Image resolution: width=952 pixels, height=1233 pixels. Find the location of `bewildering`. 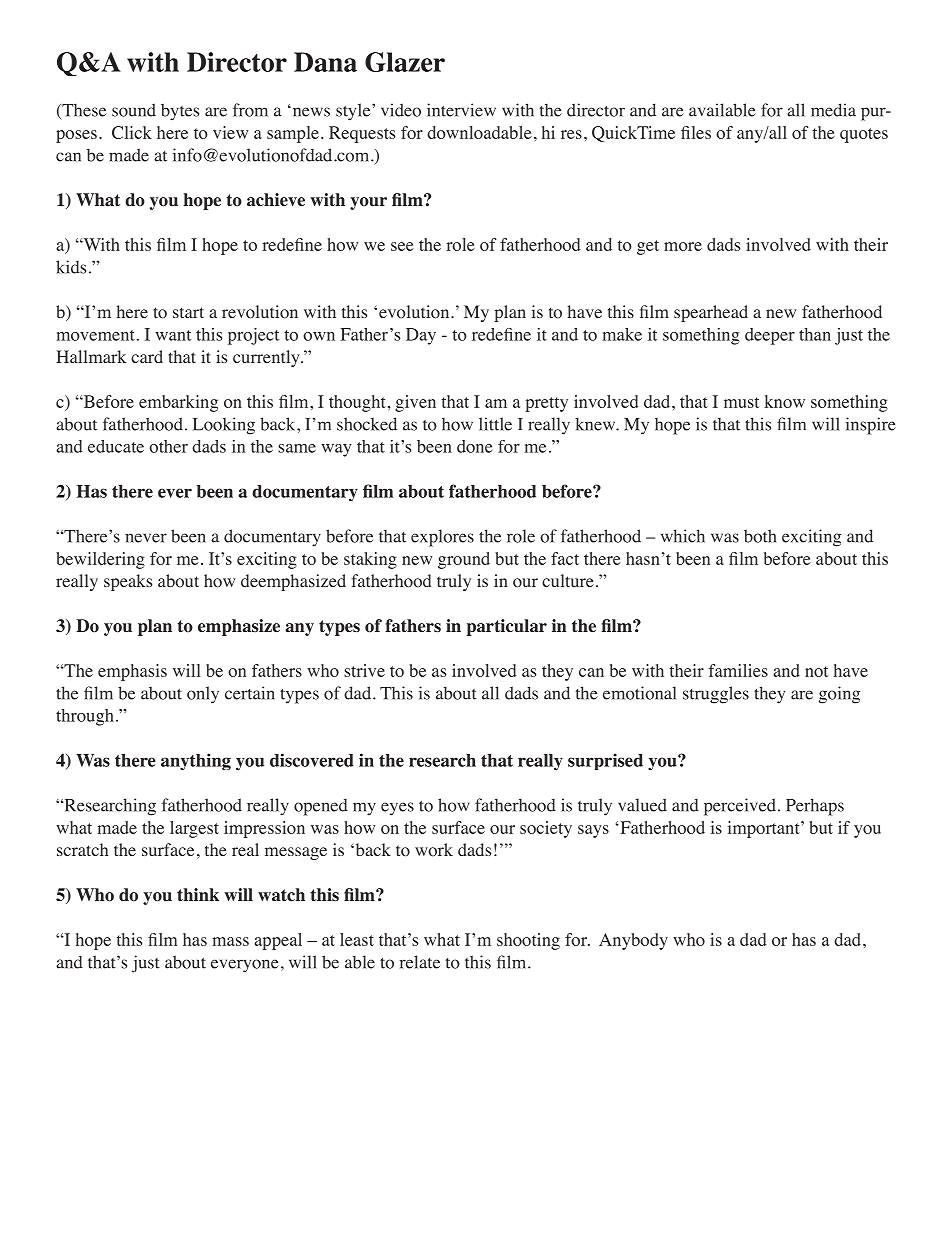

bewildering is located at coordinates (100, 560).
